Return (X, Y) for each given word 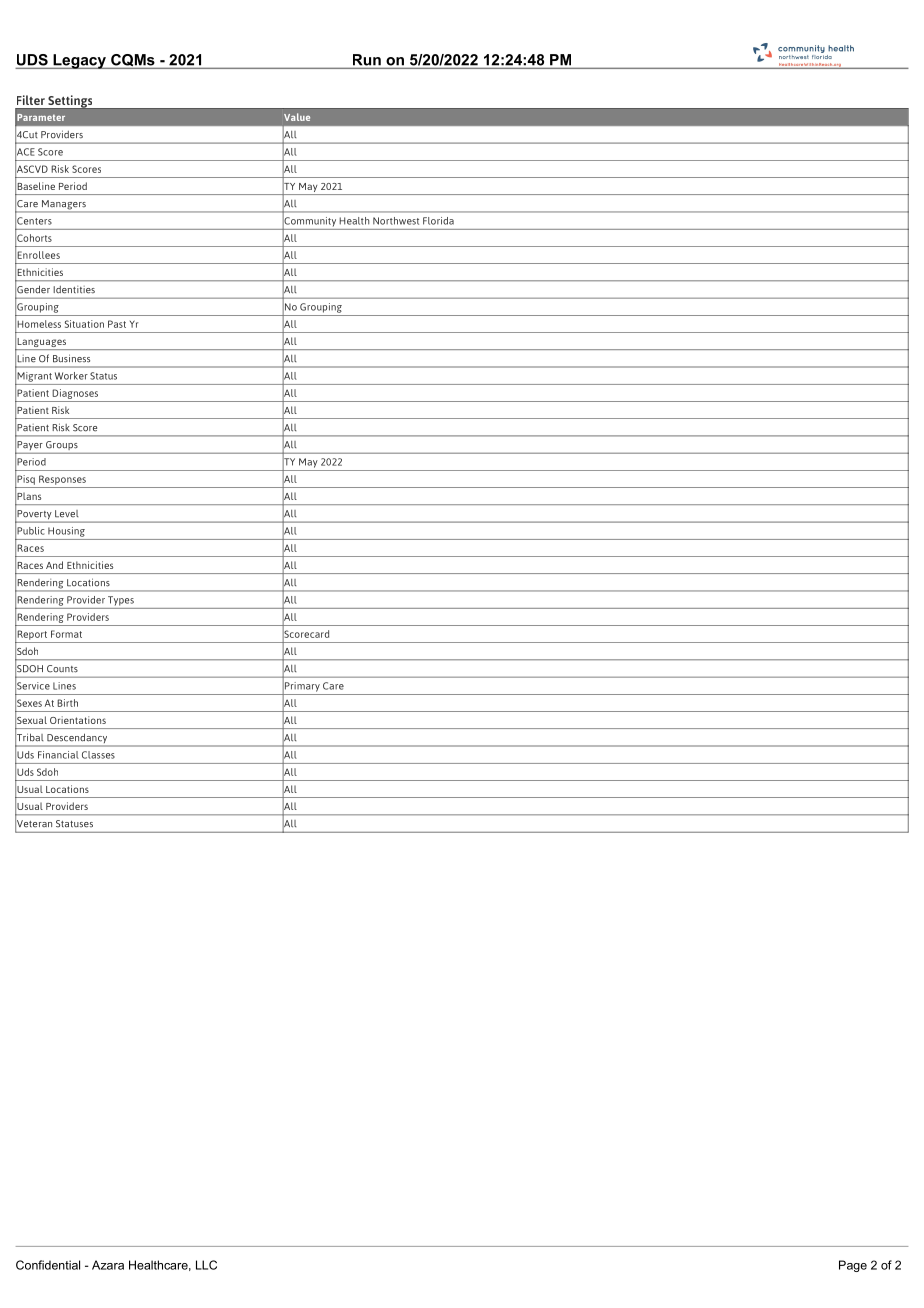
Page (853, 1266)
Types (121, 601)
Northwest (396, 221)
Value (297, 117)
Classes (98, 755)
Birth (67, 703)
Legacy (79, 61)
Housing (66, 532)
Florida (438, 221)
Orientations (78, 720)
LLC (206, 1265)
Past (117, 324)
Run (367, 60)
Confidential (48, 1265)
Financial (58, 755)
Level (66, 513)
